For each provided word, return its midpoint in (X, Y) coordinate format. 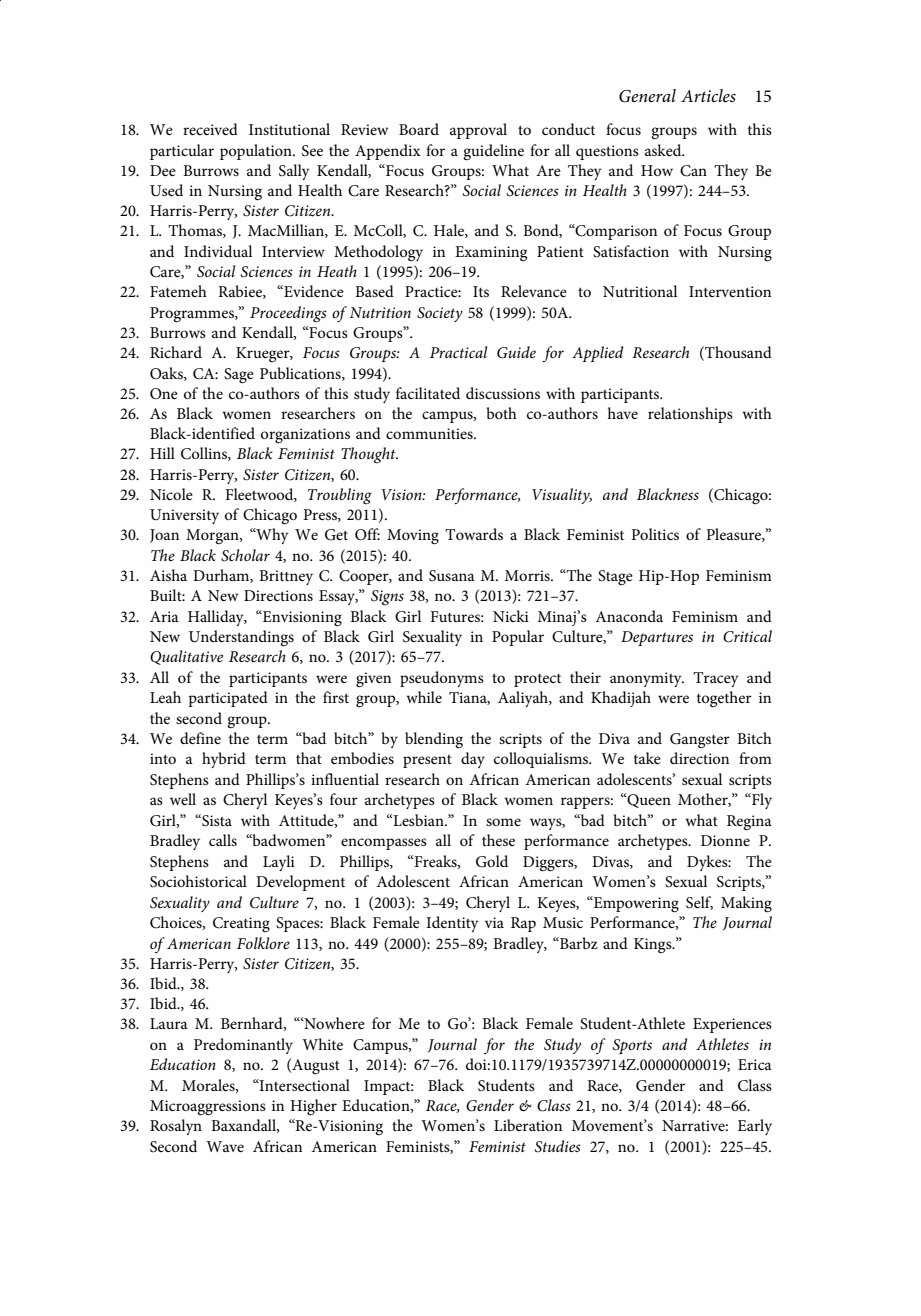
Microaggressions (208, 1108)
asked (664, 150)
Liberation (528, 1125)
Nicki (511, 616)
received (210, 129)
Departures (657, 638)
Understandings (241, 638)
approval (478, 131)
